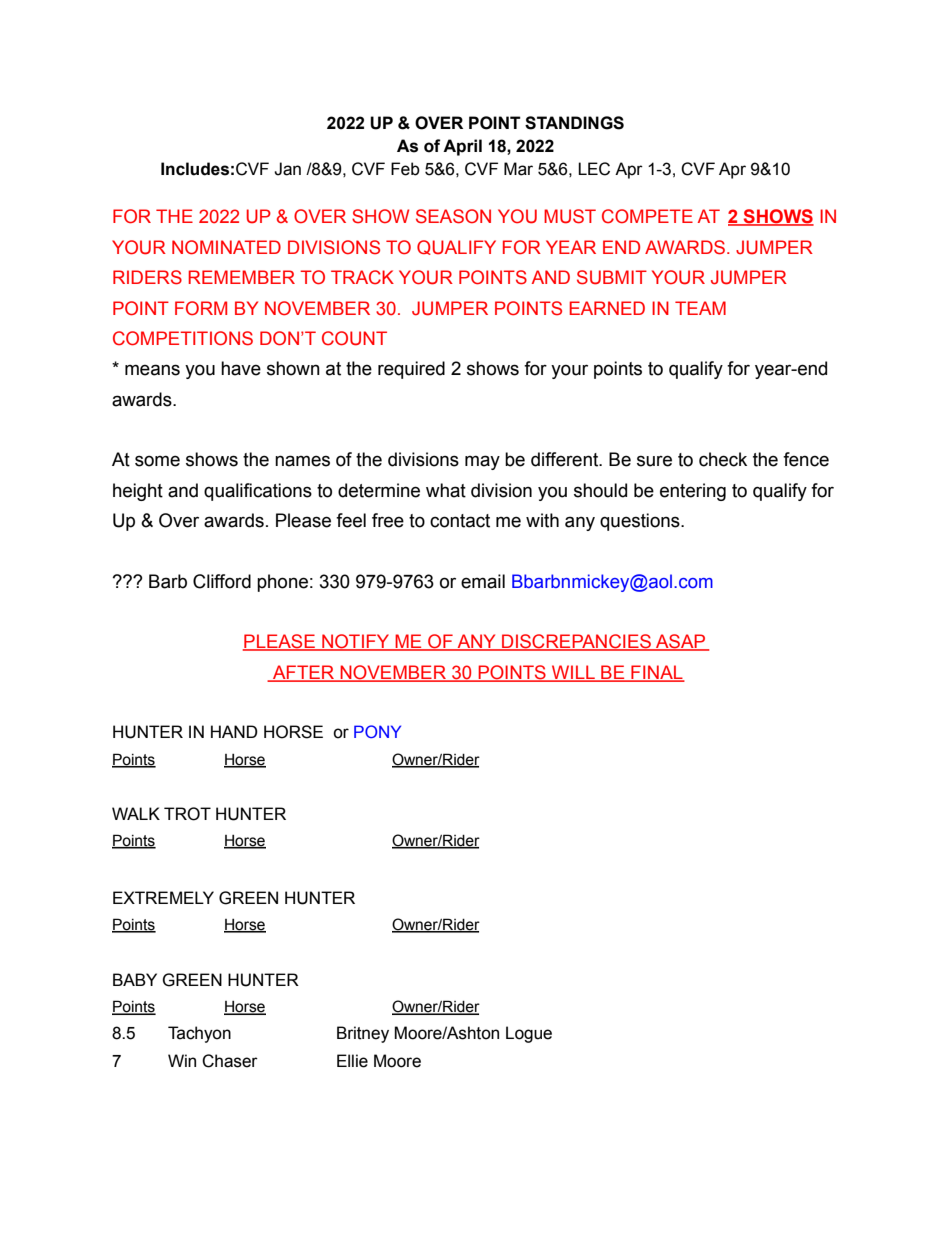 Image resolution: width=952 pixels, height=1233 pixels. I want to click on may, so click(482, 462).
